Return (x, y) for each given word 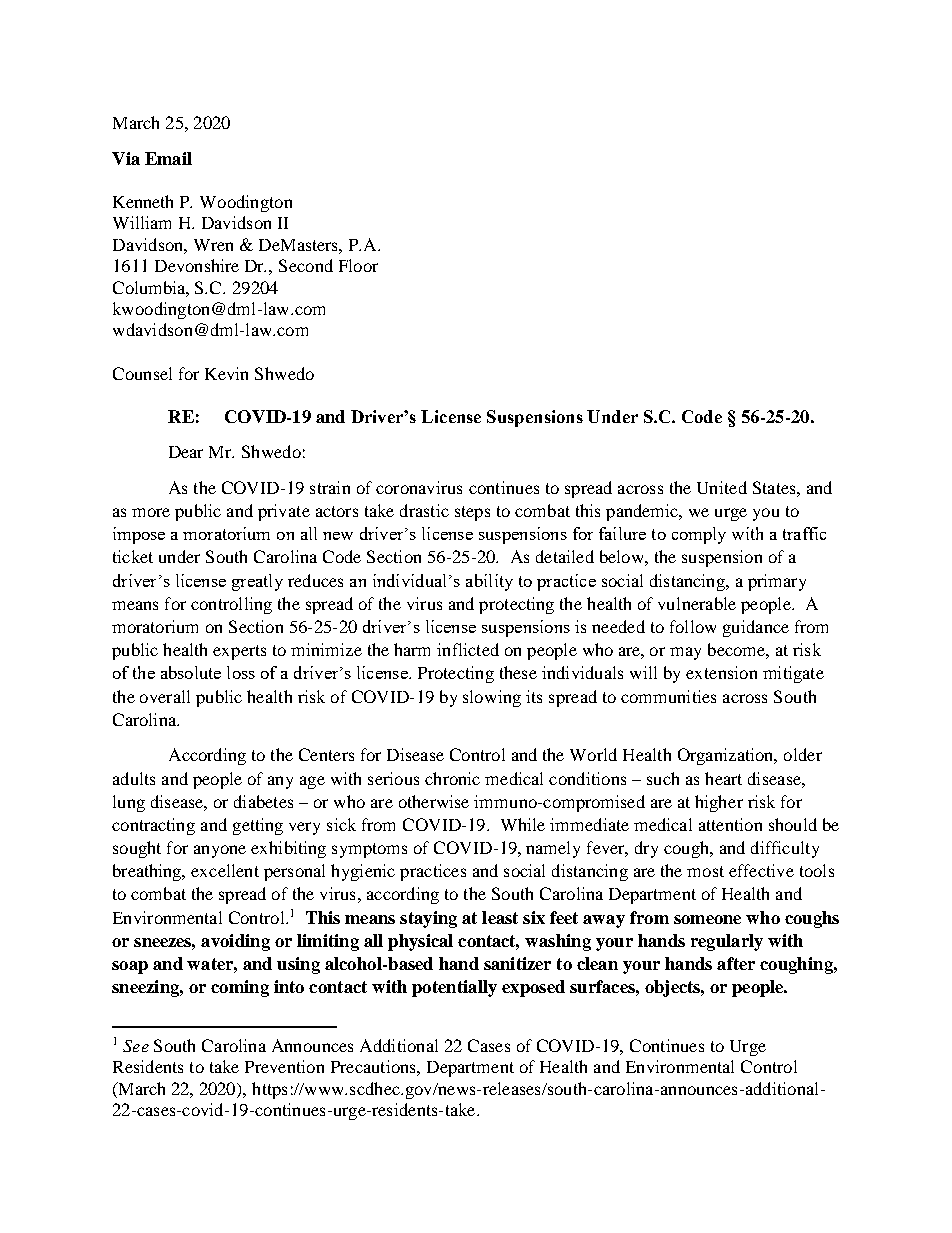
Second (306, 265)
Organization (727, 756)
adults (134, 778)
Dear (186, 452)
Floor (358, 265)
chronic (452, 778)
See (136, 1046)
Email (168, 158)
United (722, 487)
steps (472, 513)
